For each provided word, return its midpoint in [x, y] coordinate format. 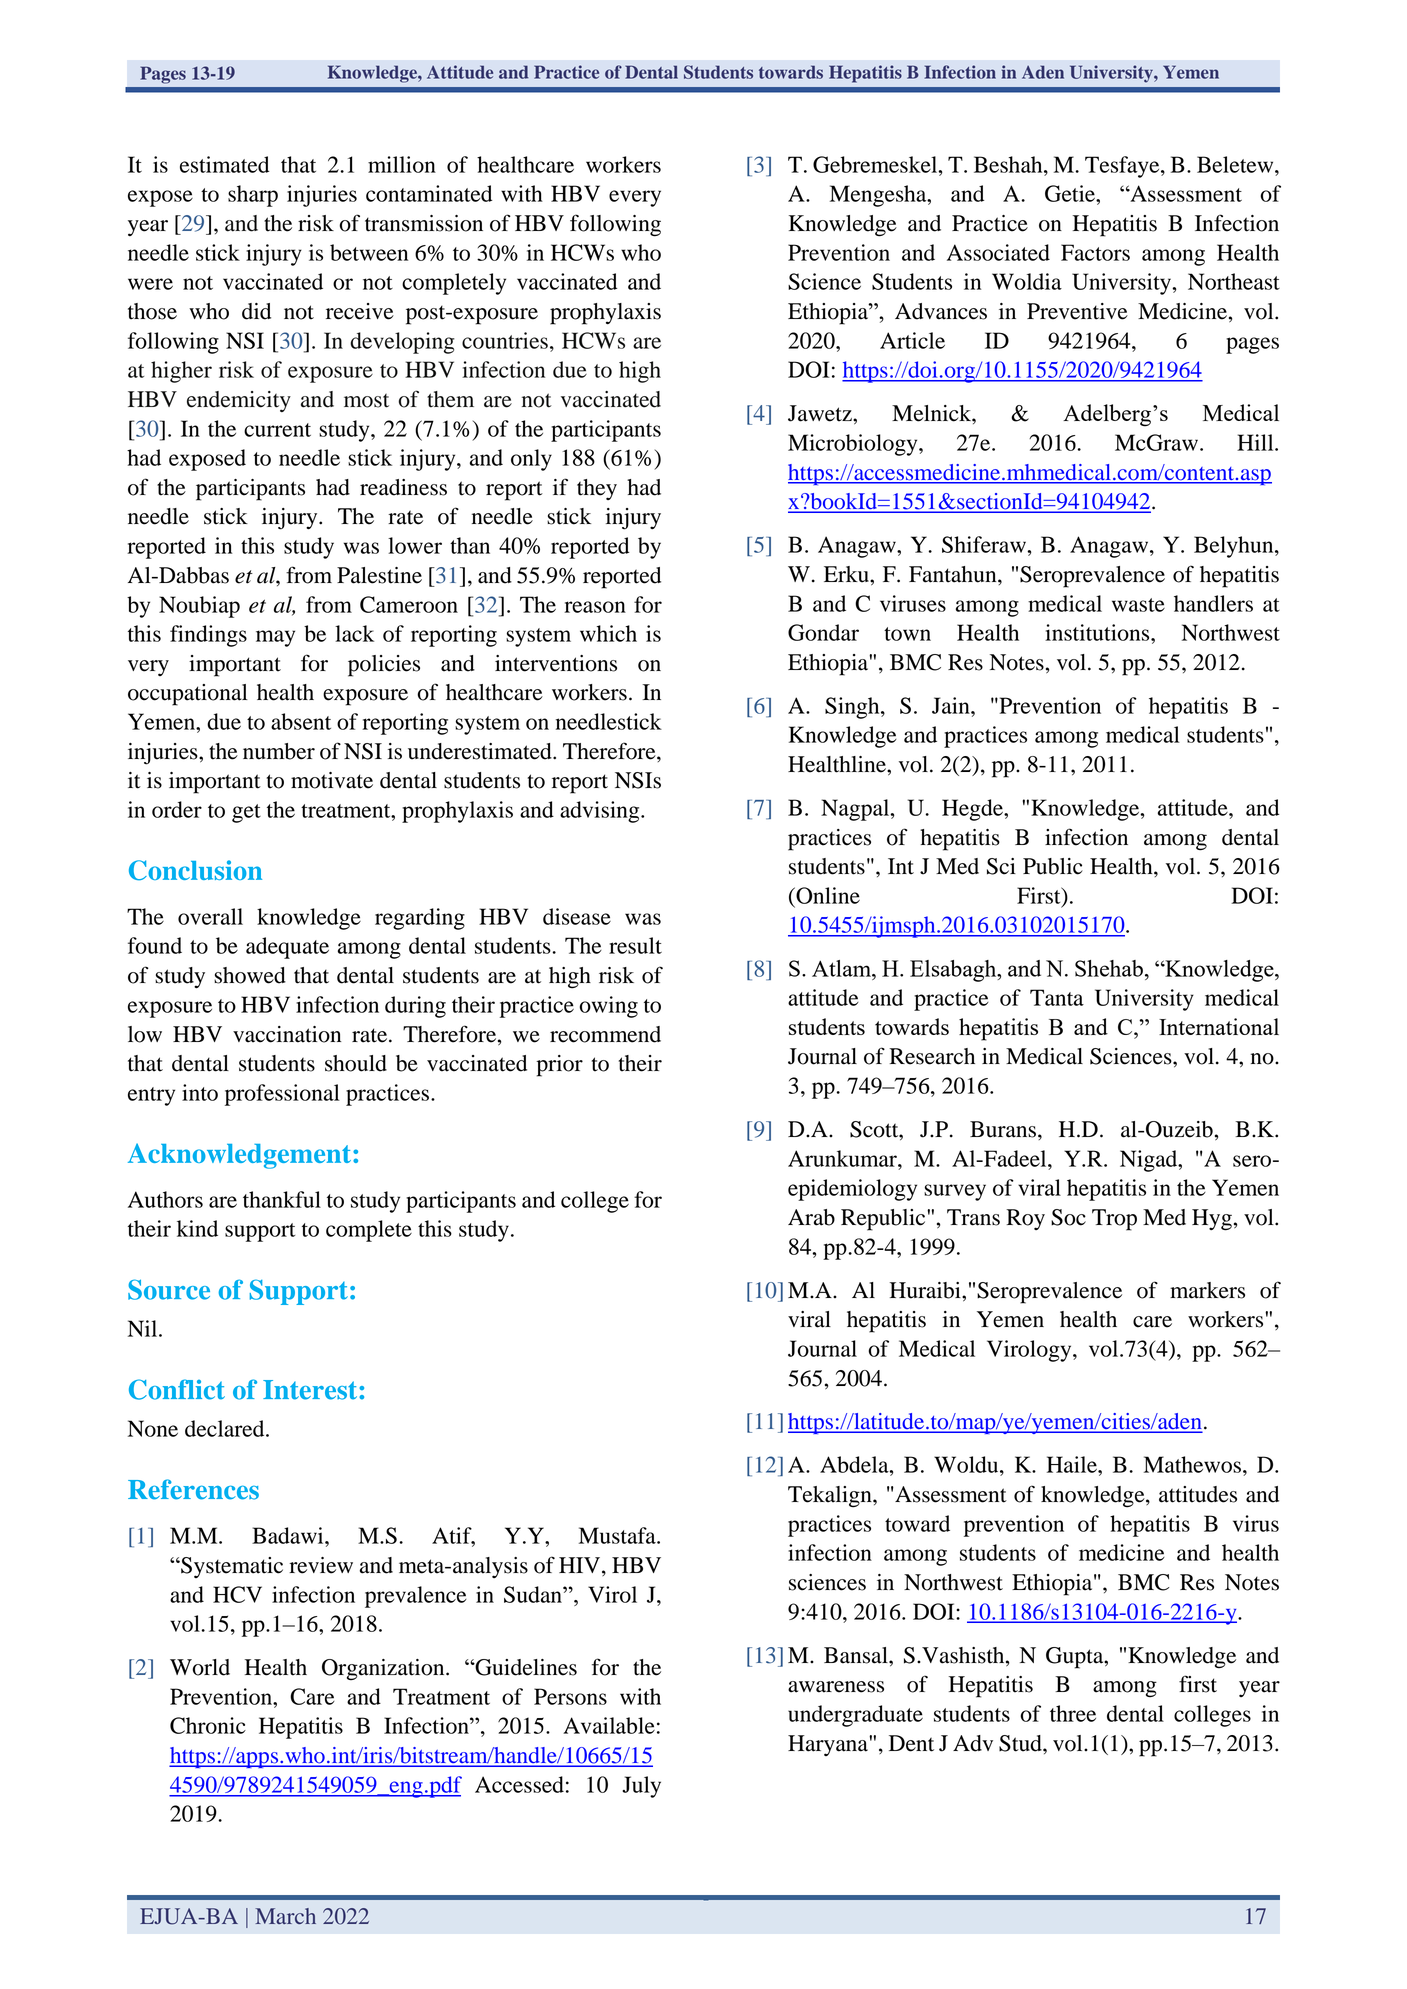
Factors [1095, 252]
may [275, 638]
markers [1207, 1290]
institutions [1098, 632]
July [641, 1787]
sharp [253, 196]
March [285, 1916]
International [1219, 1026]
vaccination [287, 1034]
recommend [605, 1034]
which [608, 633]
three [1073, 1713]
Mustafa [618, 1535]
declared [226, 1428]
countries [505, 340]
